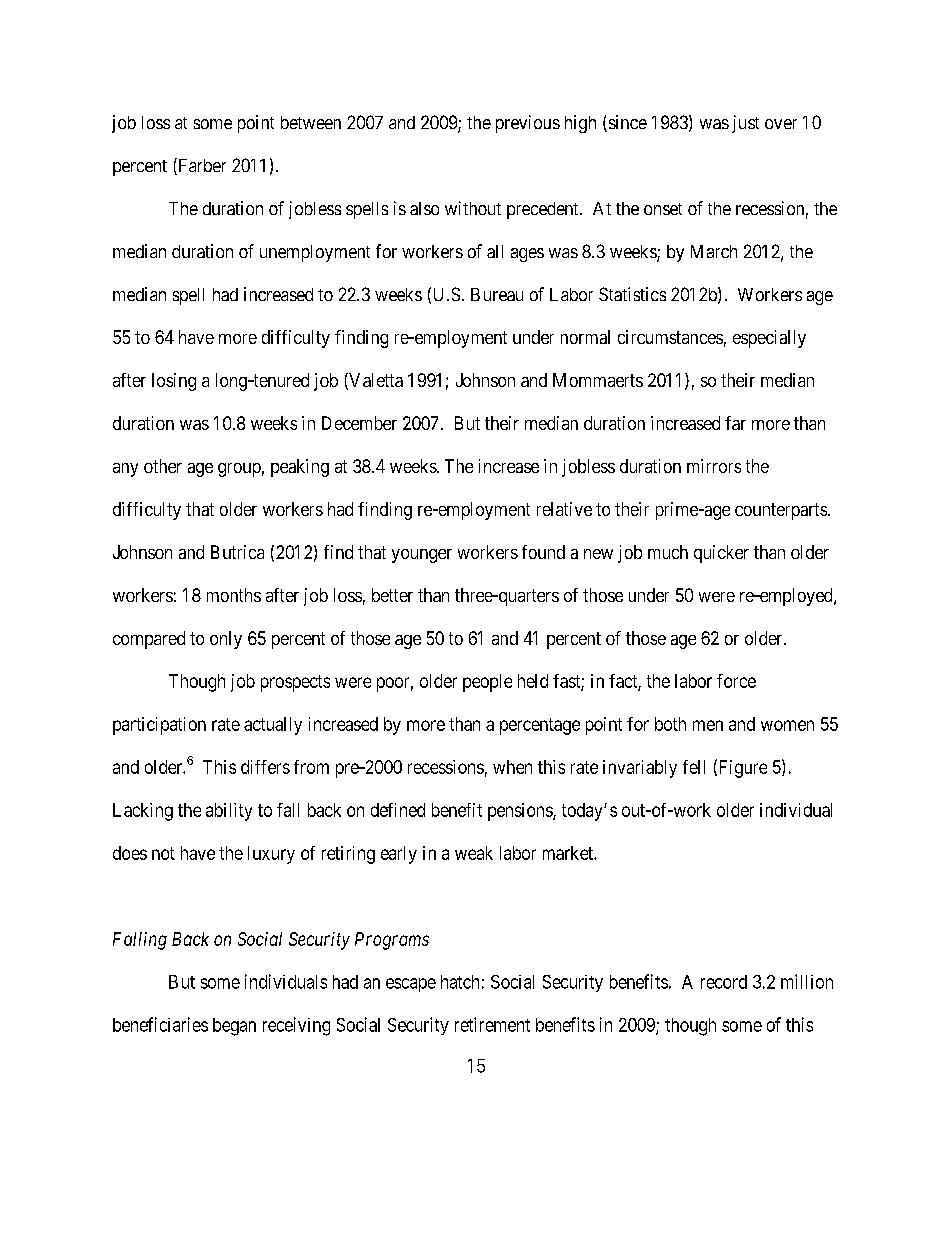 The height and width of the page is (1233, 952). I want to click on quicker, so click(721, 554).
